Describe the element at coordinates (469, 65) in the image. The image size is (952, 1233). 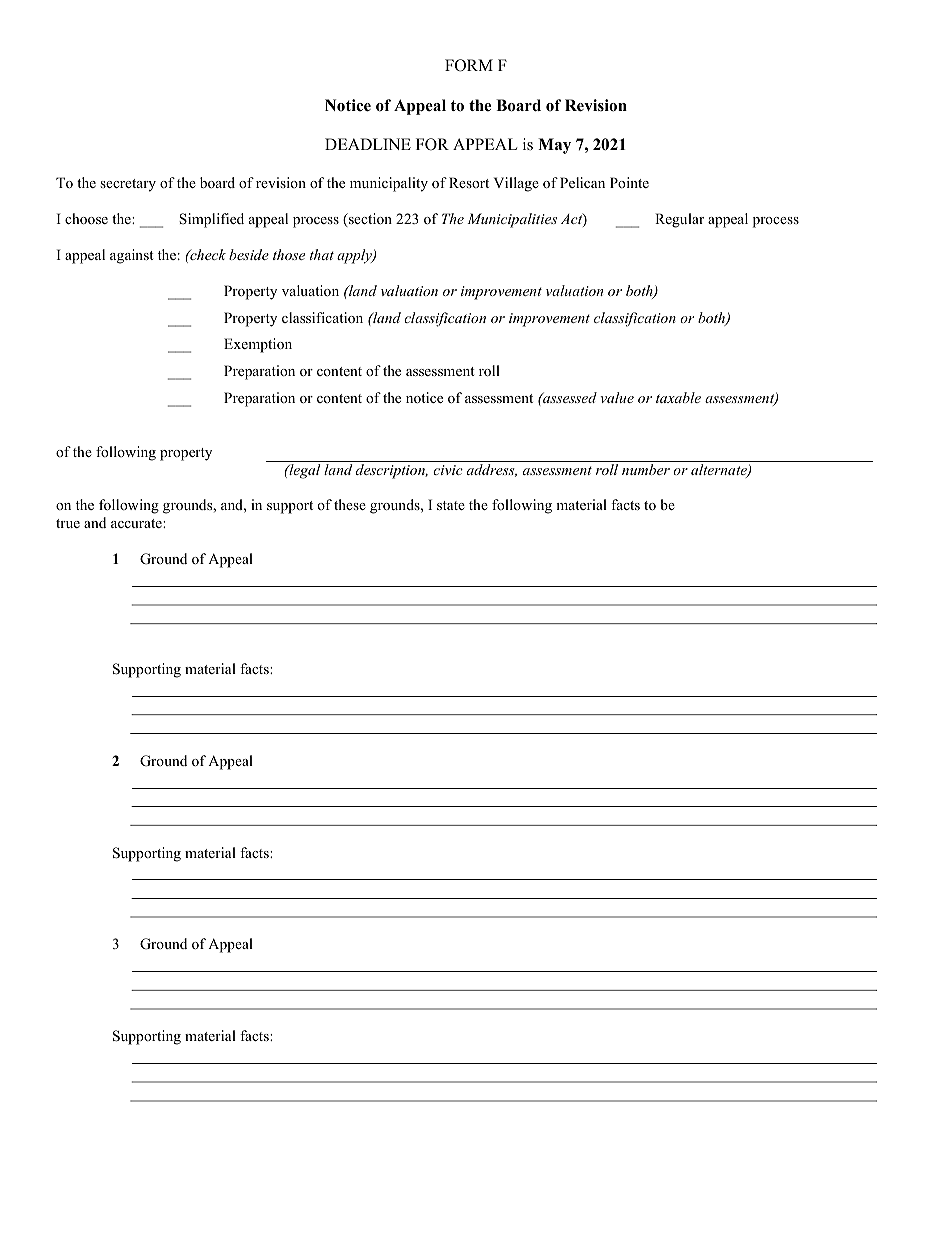
I see `FORM` at that location.
